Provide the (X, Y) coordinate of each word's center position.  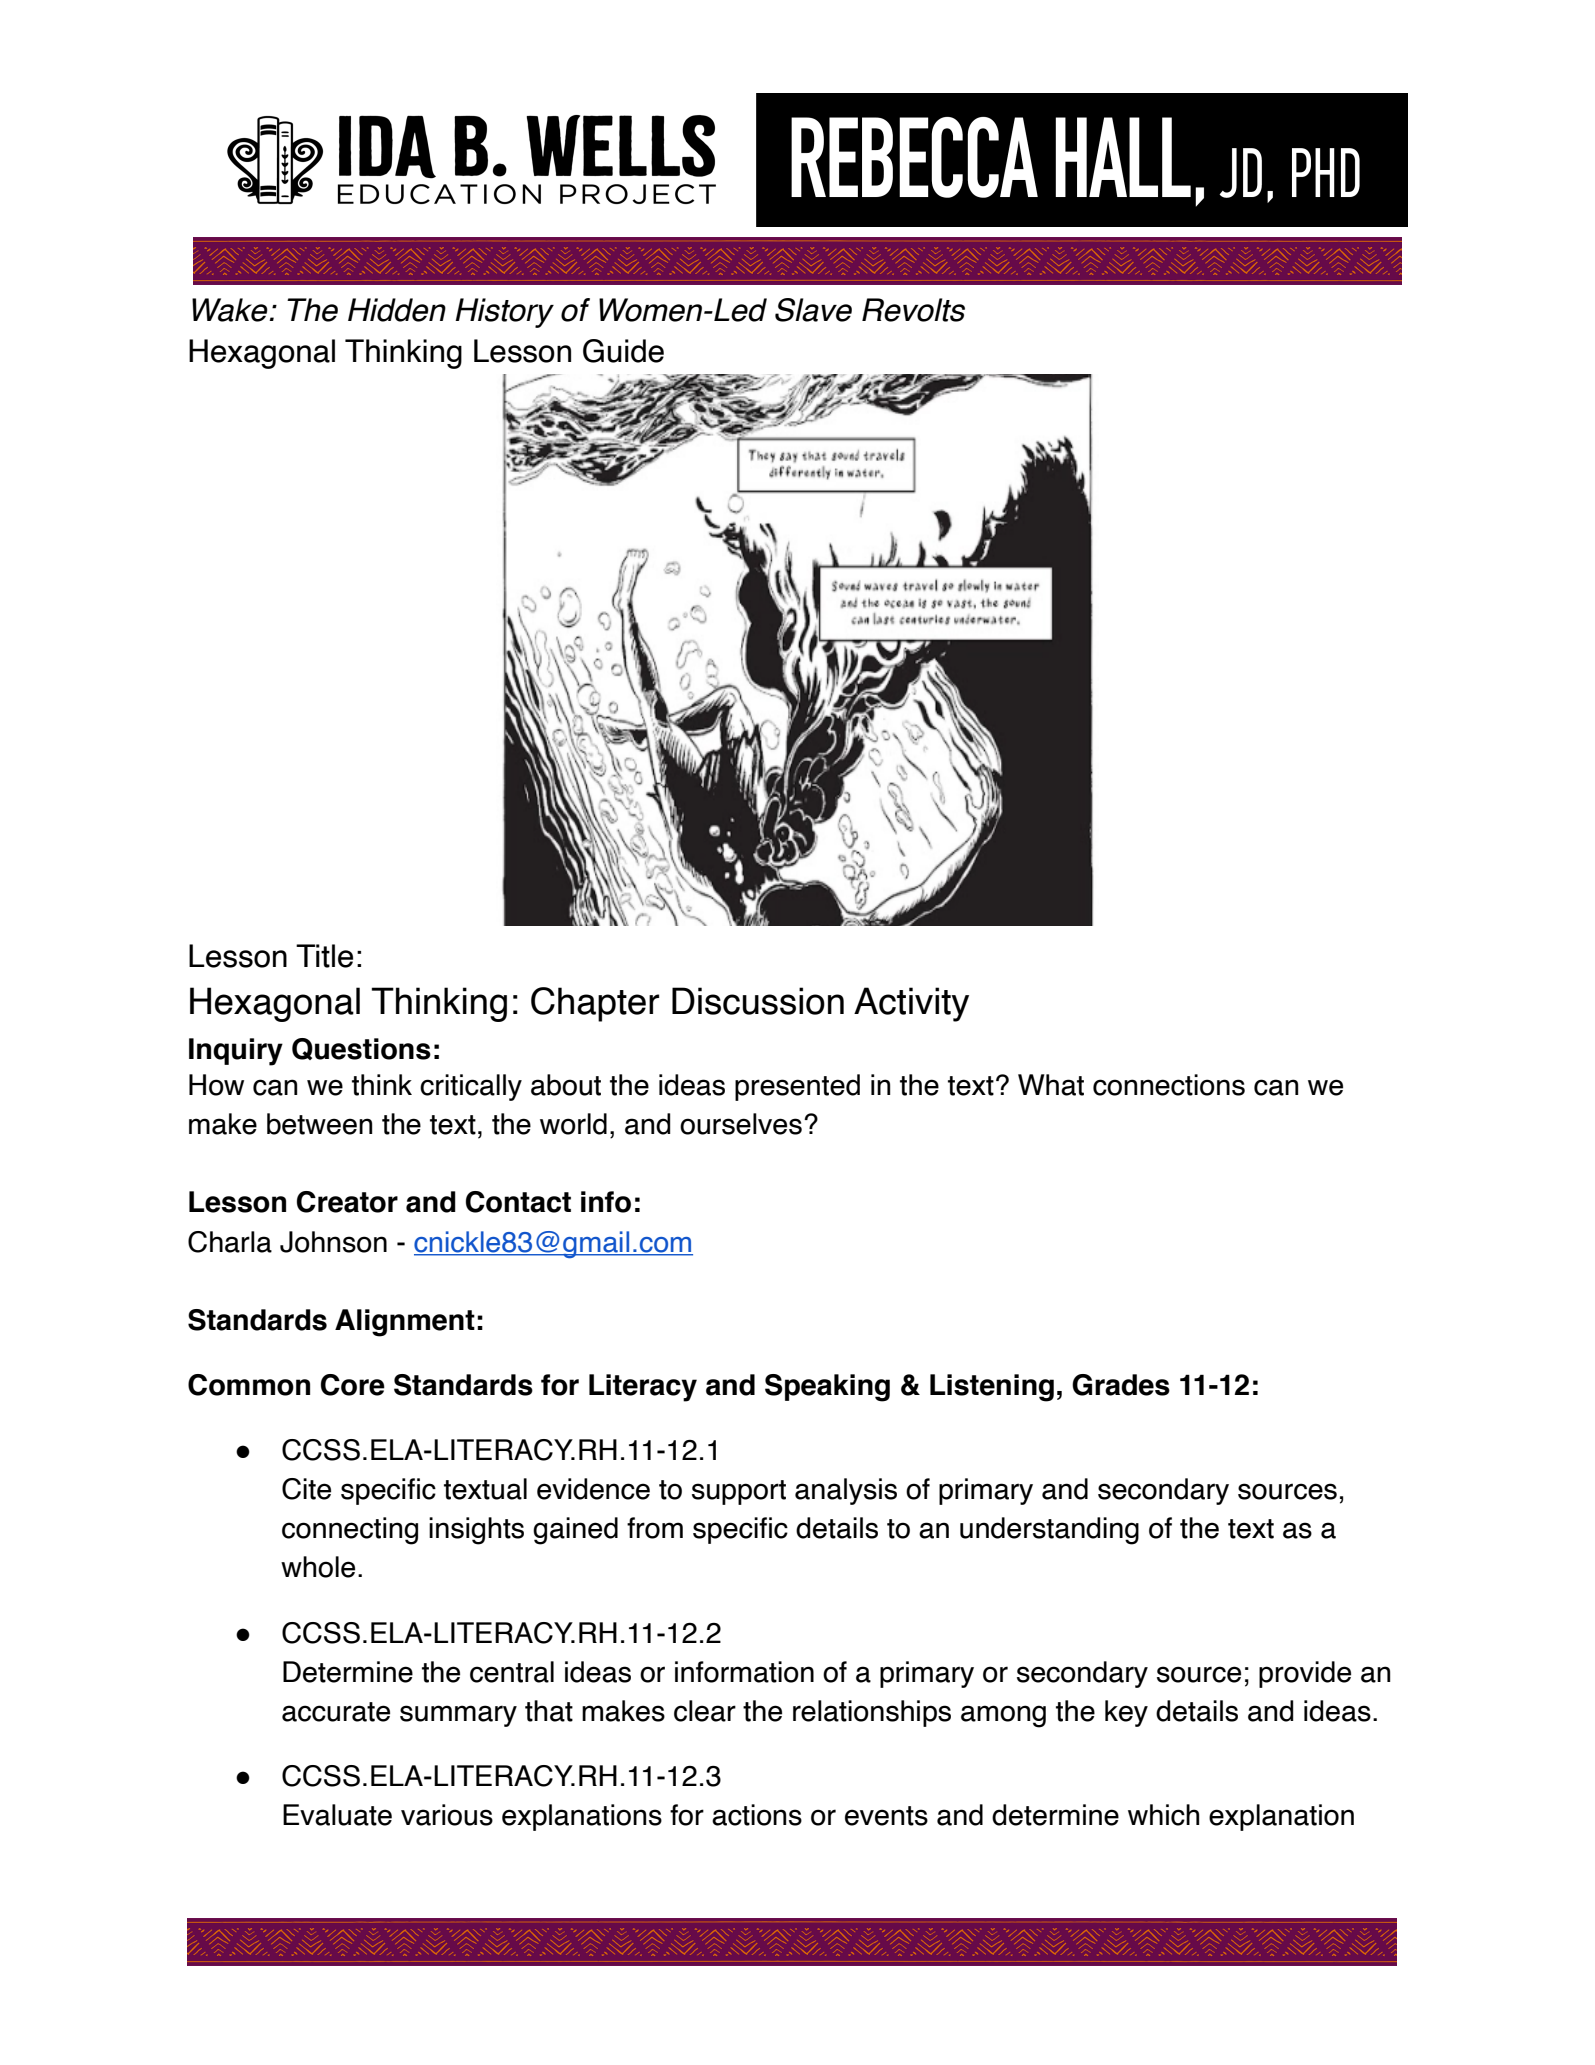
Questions (361, 1049)
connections (1169, 1085)
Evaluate (337, 1815)
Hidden (397, 310)
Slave (813, 310)
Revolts (913, 310)
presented (797, 1087)
